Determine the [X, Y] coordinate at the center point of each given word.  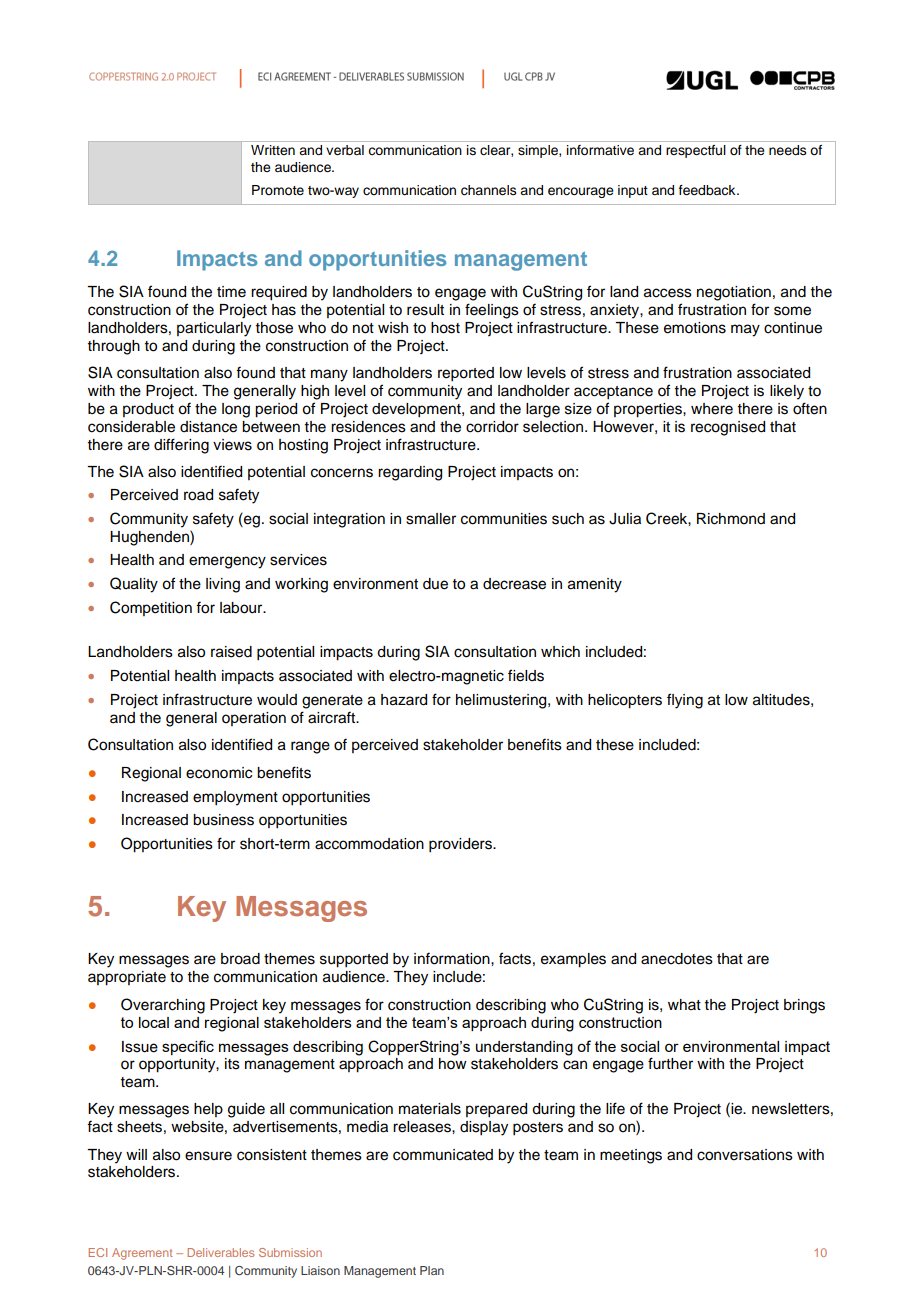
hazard [404, 700]
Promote [278, 190]
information [453, 958]
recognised [728, 428]
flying [685, 701]
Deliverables [220, 1252]
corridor [492, 427]
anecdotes [677, 959]
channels [489, 190]
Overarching [163, 1006]
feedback [708, 190]
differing [181, 446]
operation [254, 719]
